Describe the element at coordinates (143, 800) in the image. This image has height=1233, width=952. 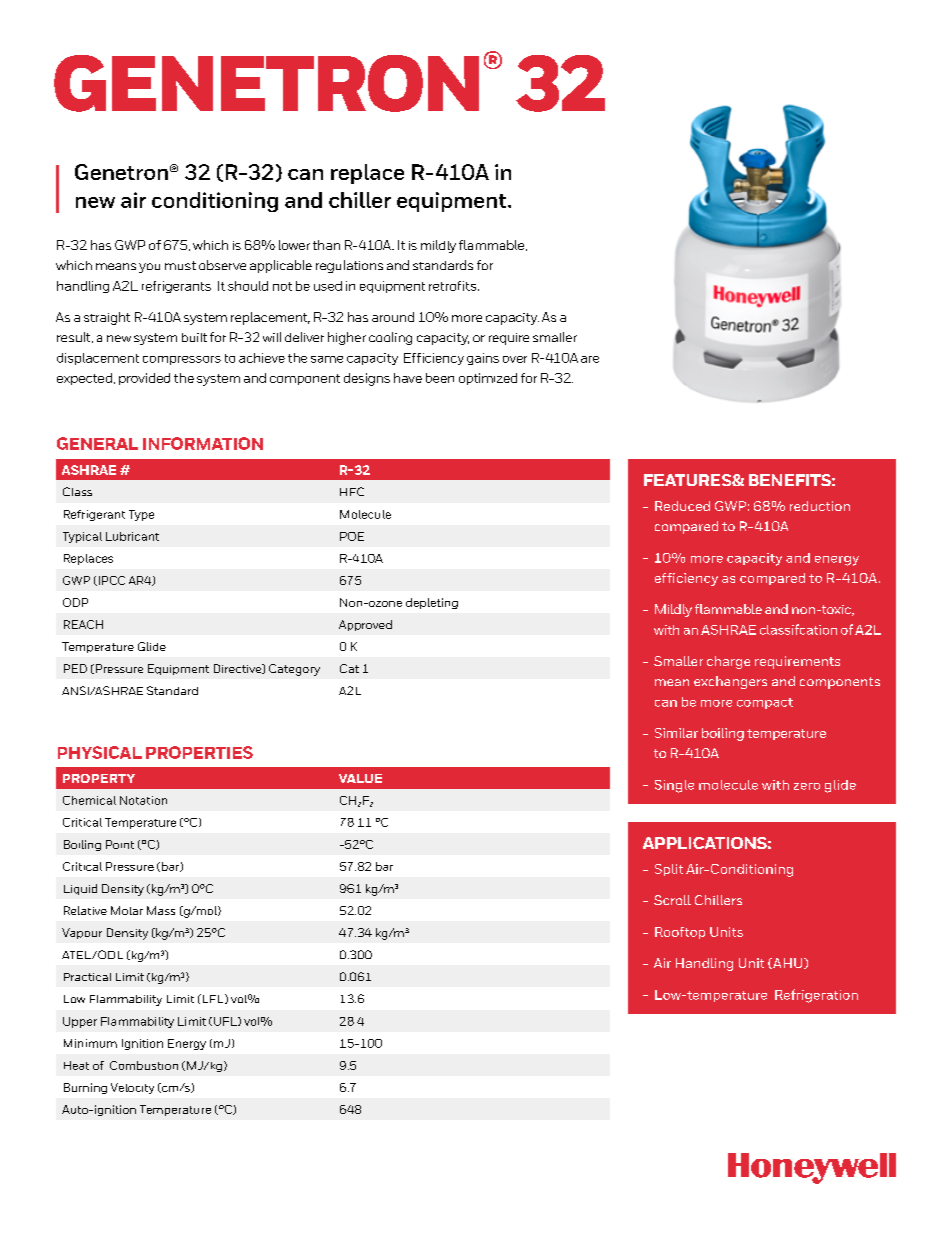
I see `Notation` at that location.
